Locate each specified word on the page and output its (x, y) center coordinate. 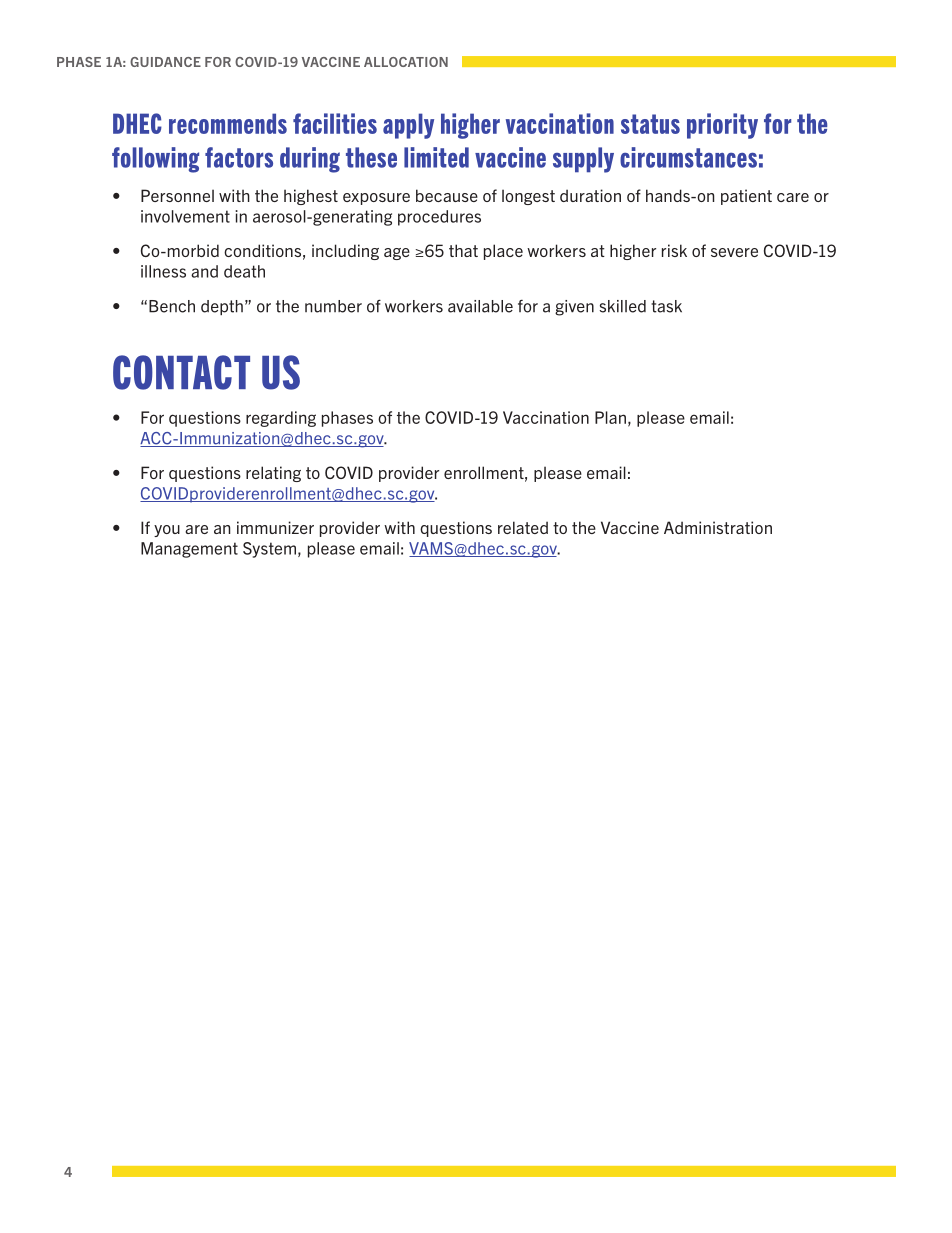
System (269, 550)
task (666, 306)
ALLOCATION (406, 62)
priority (722, 126)
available (480, 306)
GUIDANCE (165, 62)
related (523, 527)
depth (222, 307)
